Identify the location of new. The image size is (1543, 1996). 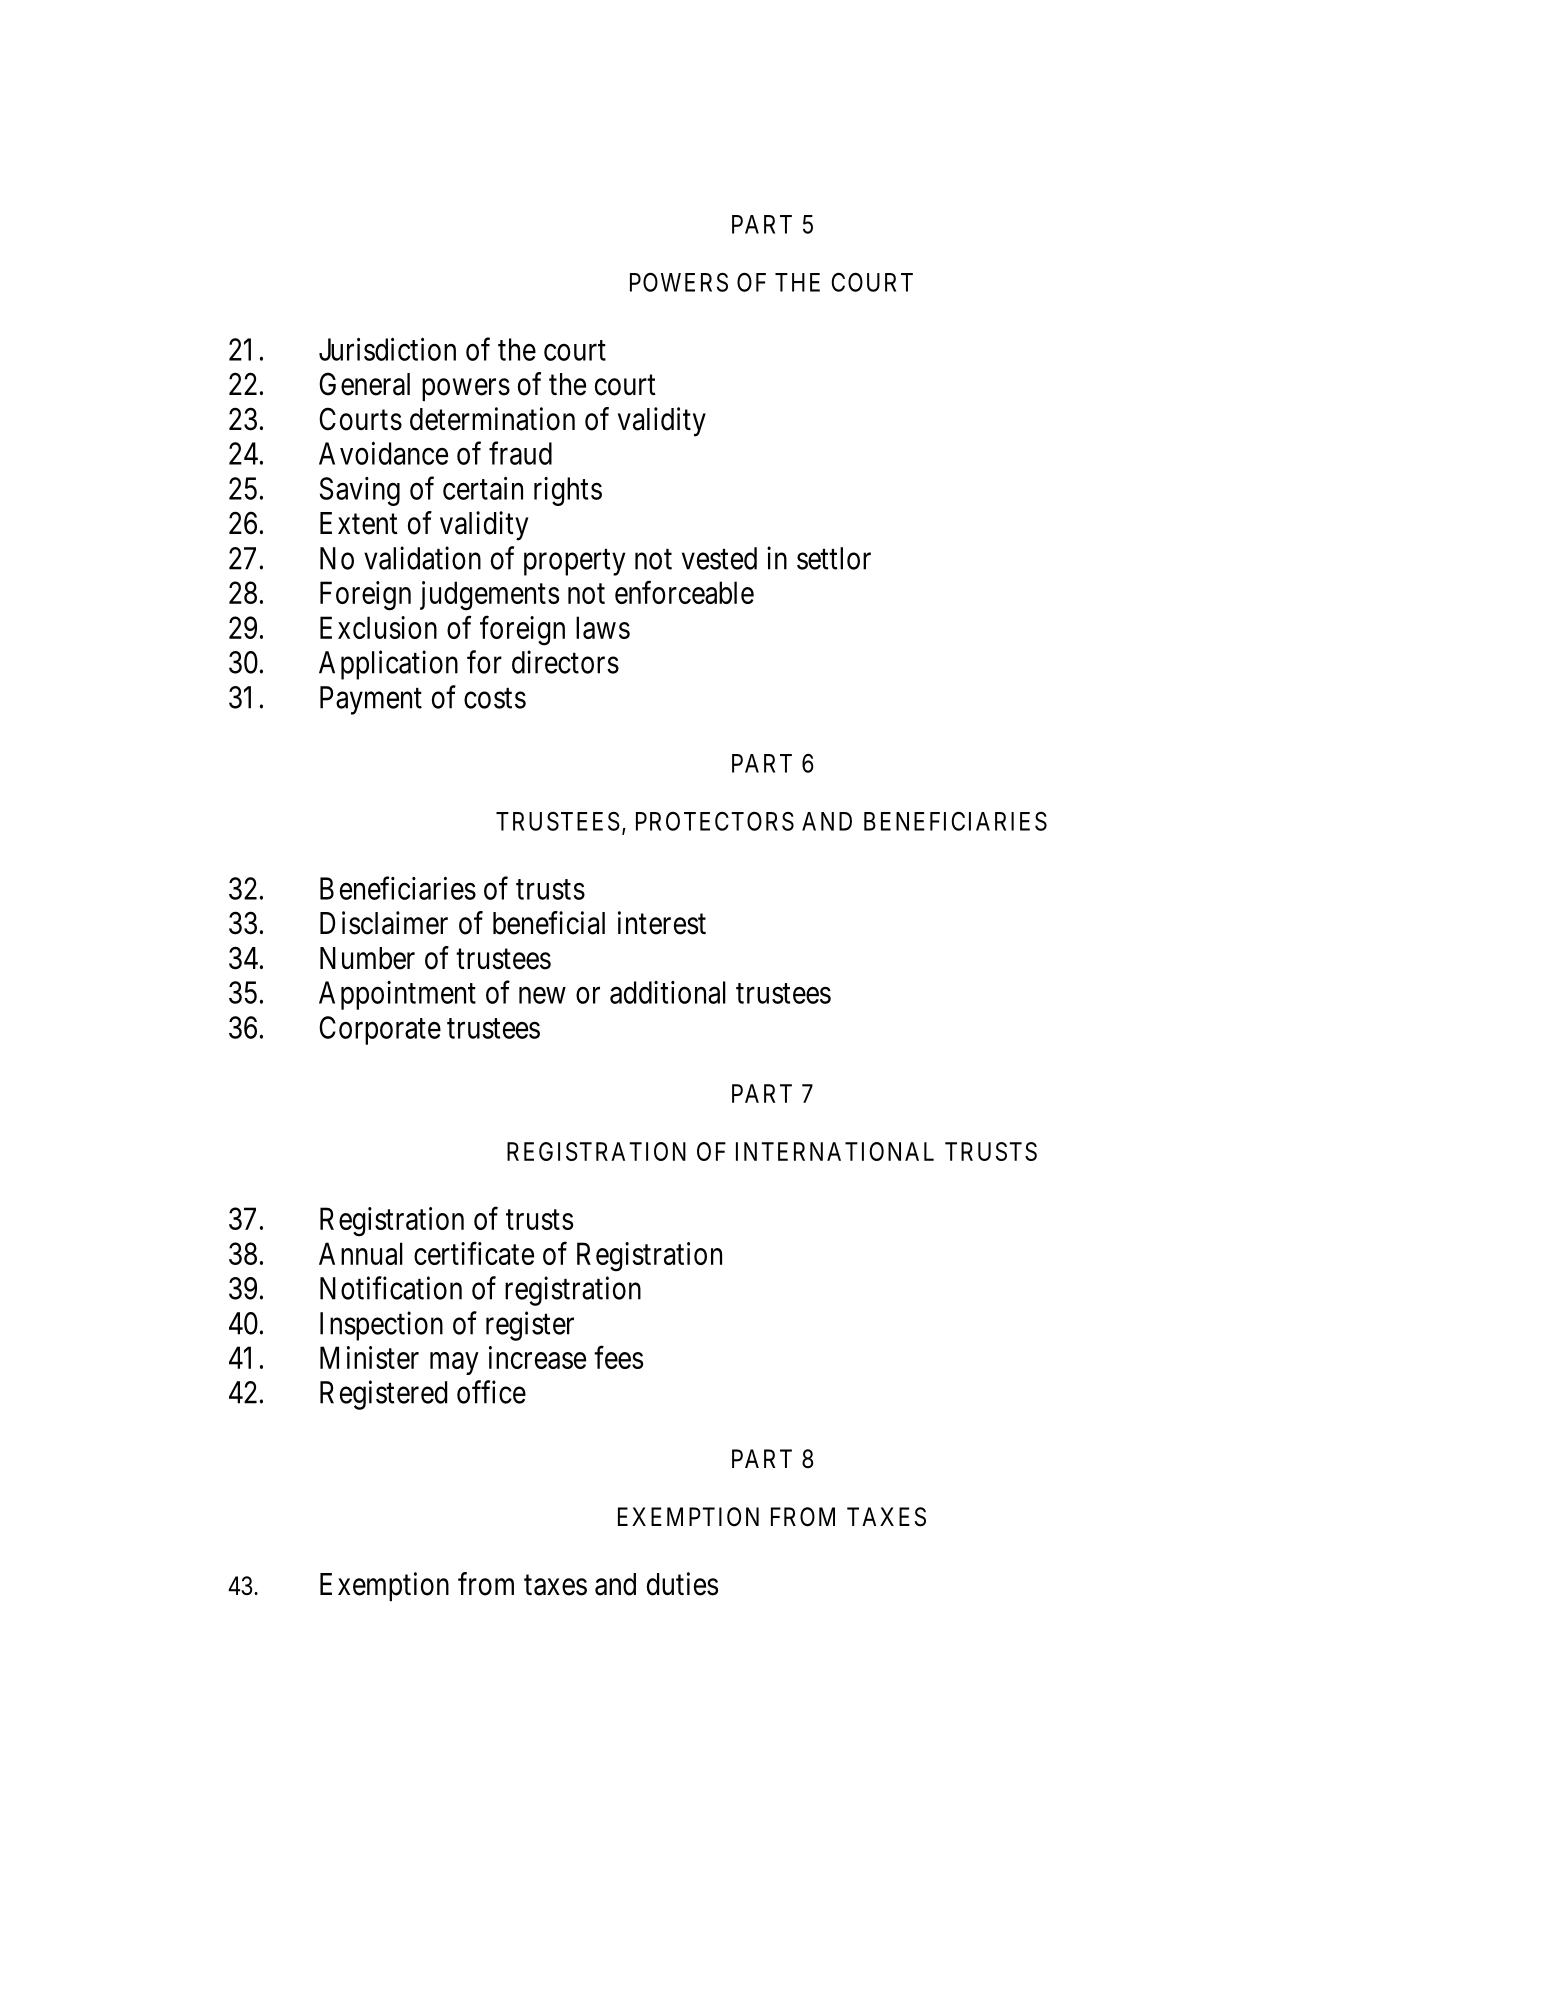
(542, 995).
